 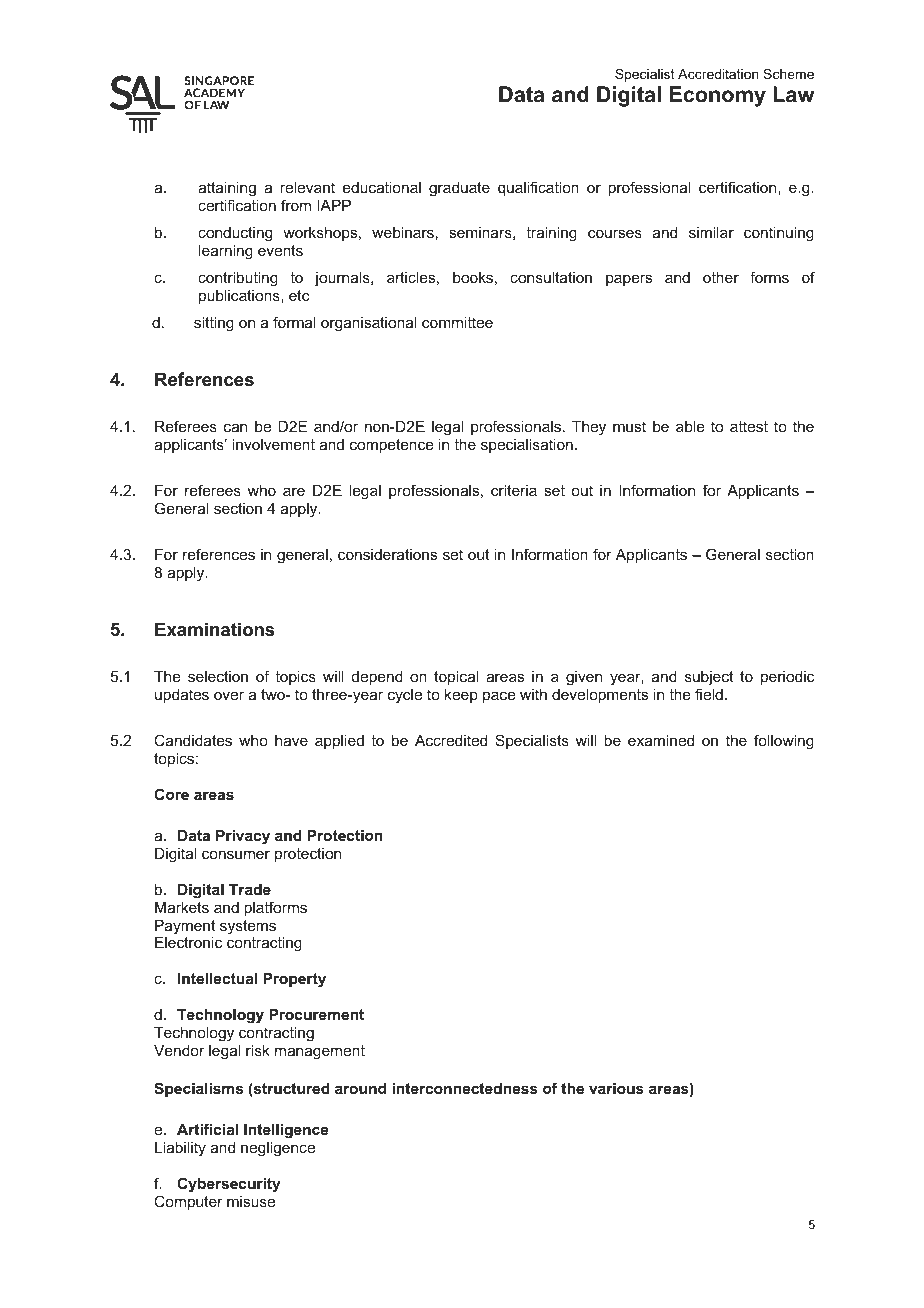 What do you see at coordinates (709, 678) in the image?
I see `subject` at bounding box center [709, 678].
